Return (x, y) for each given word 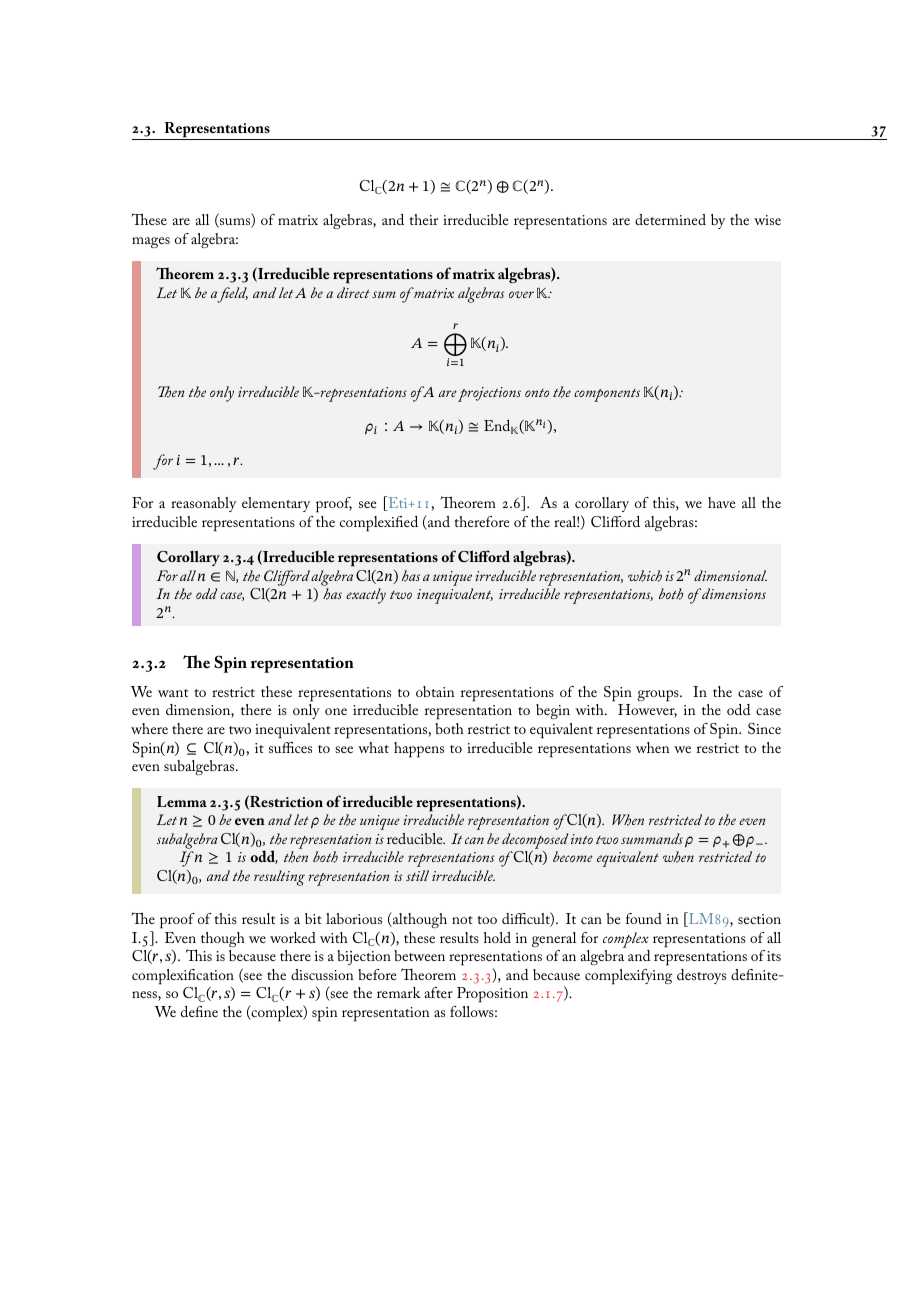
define (199, 1011)
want (173, 693)
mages (151, 242)
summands (652, 838)
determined (670, 219)
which (645, 576)
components (607, 395)
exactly (366, 596)
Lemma (182, 801)
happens (419, 750)
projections (489, 394)
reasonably (203, 504)
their (423, 219)
